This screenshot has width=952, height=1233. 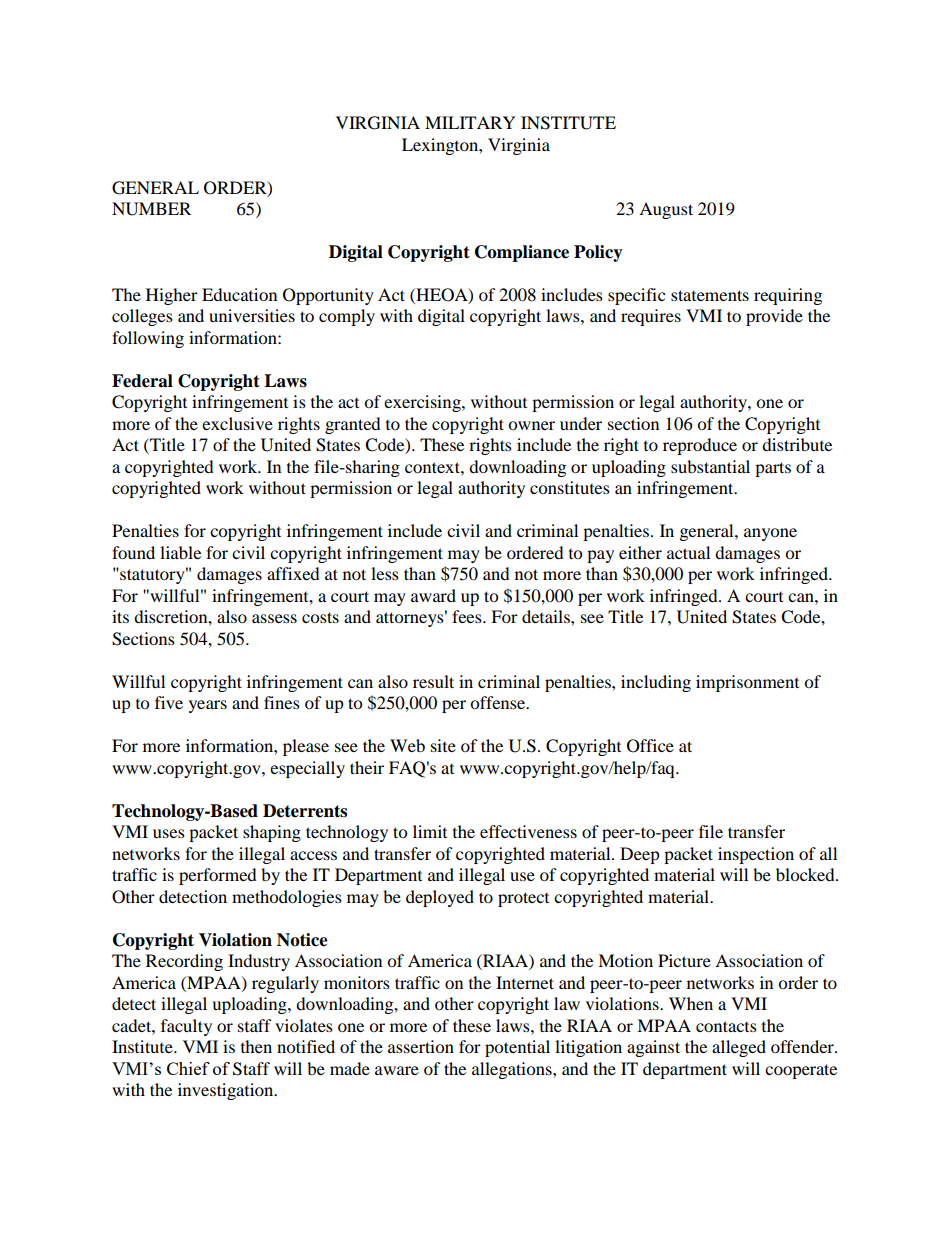 I want to click on Chief, so click(x=188, y=1068).
